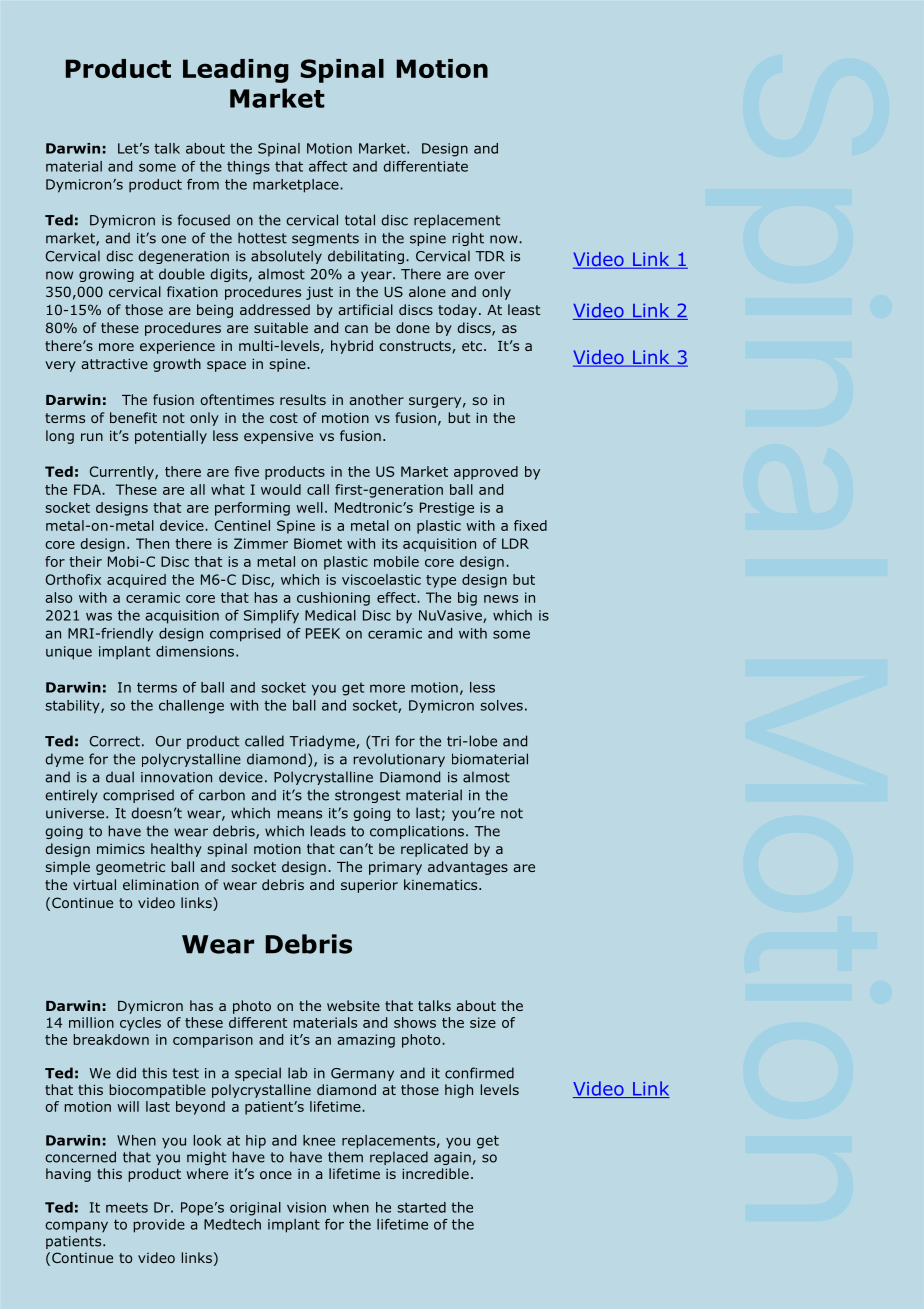  Describe the element at coordinates (114, 363) in the document. I see `attractive` at that location.
